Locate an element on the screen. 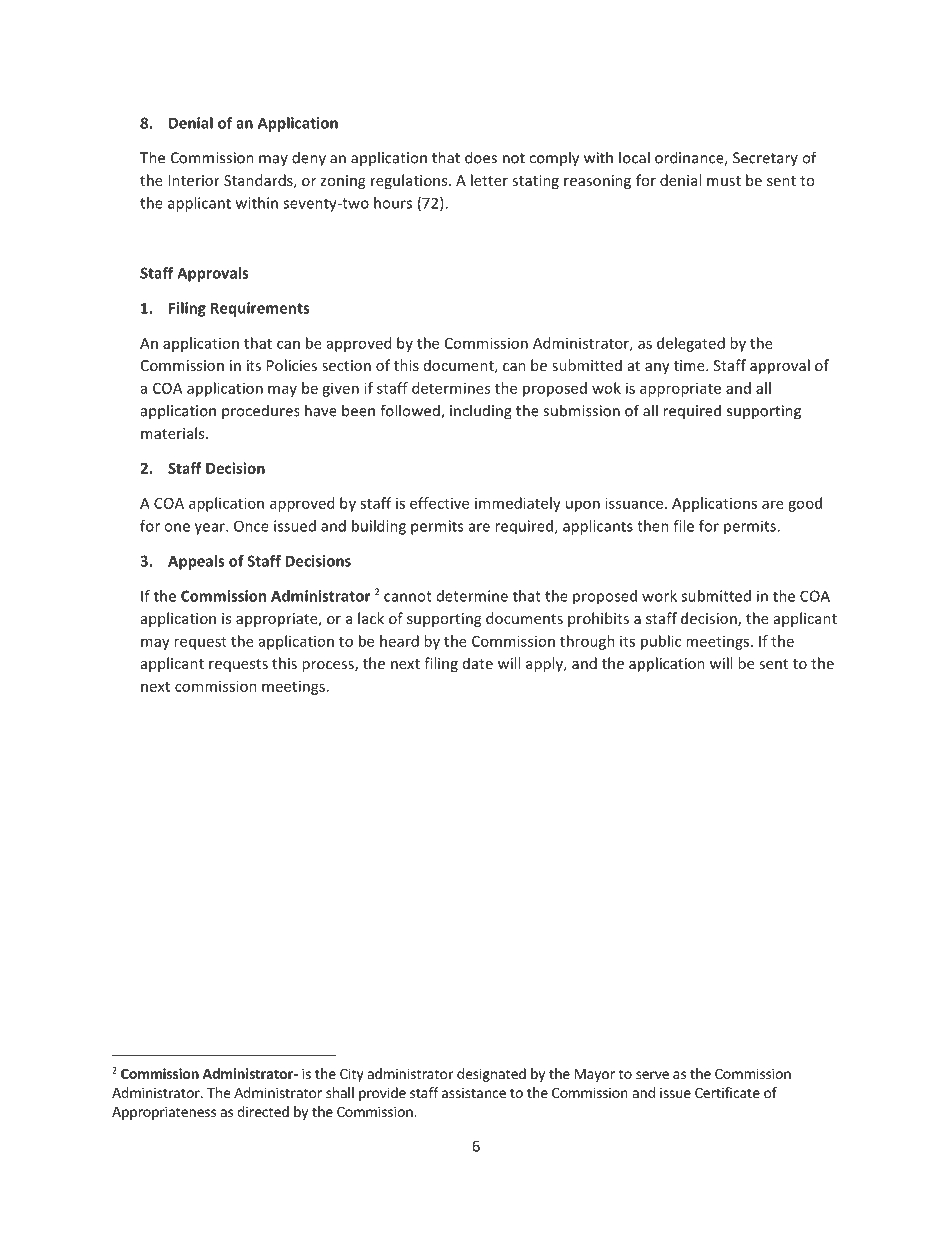  designated is located at coordinates (491, 1075).
